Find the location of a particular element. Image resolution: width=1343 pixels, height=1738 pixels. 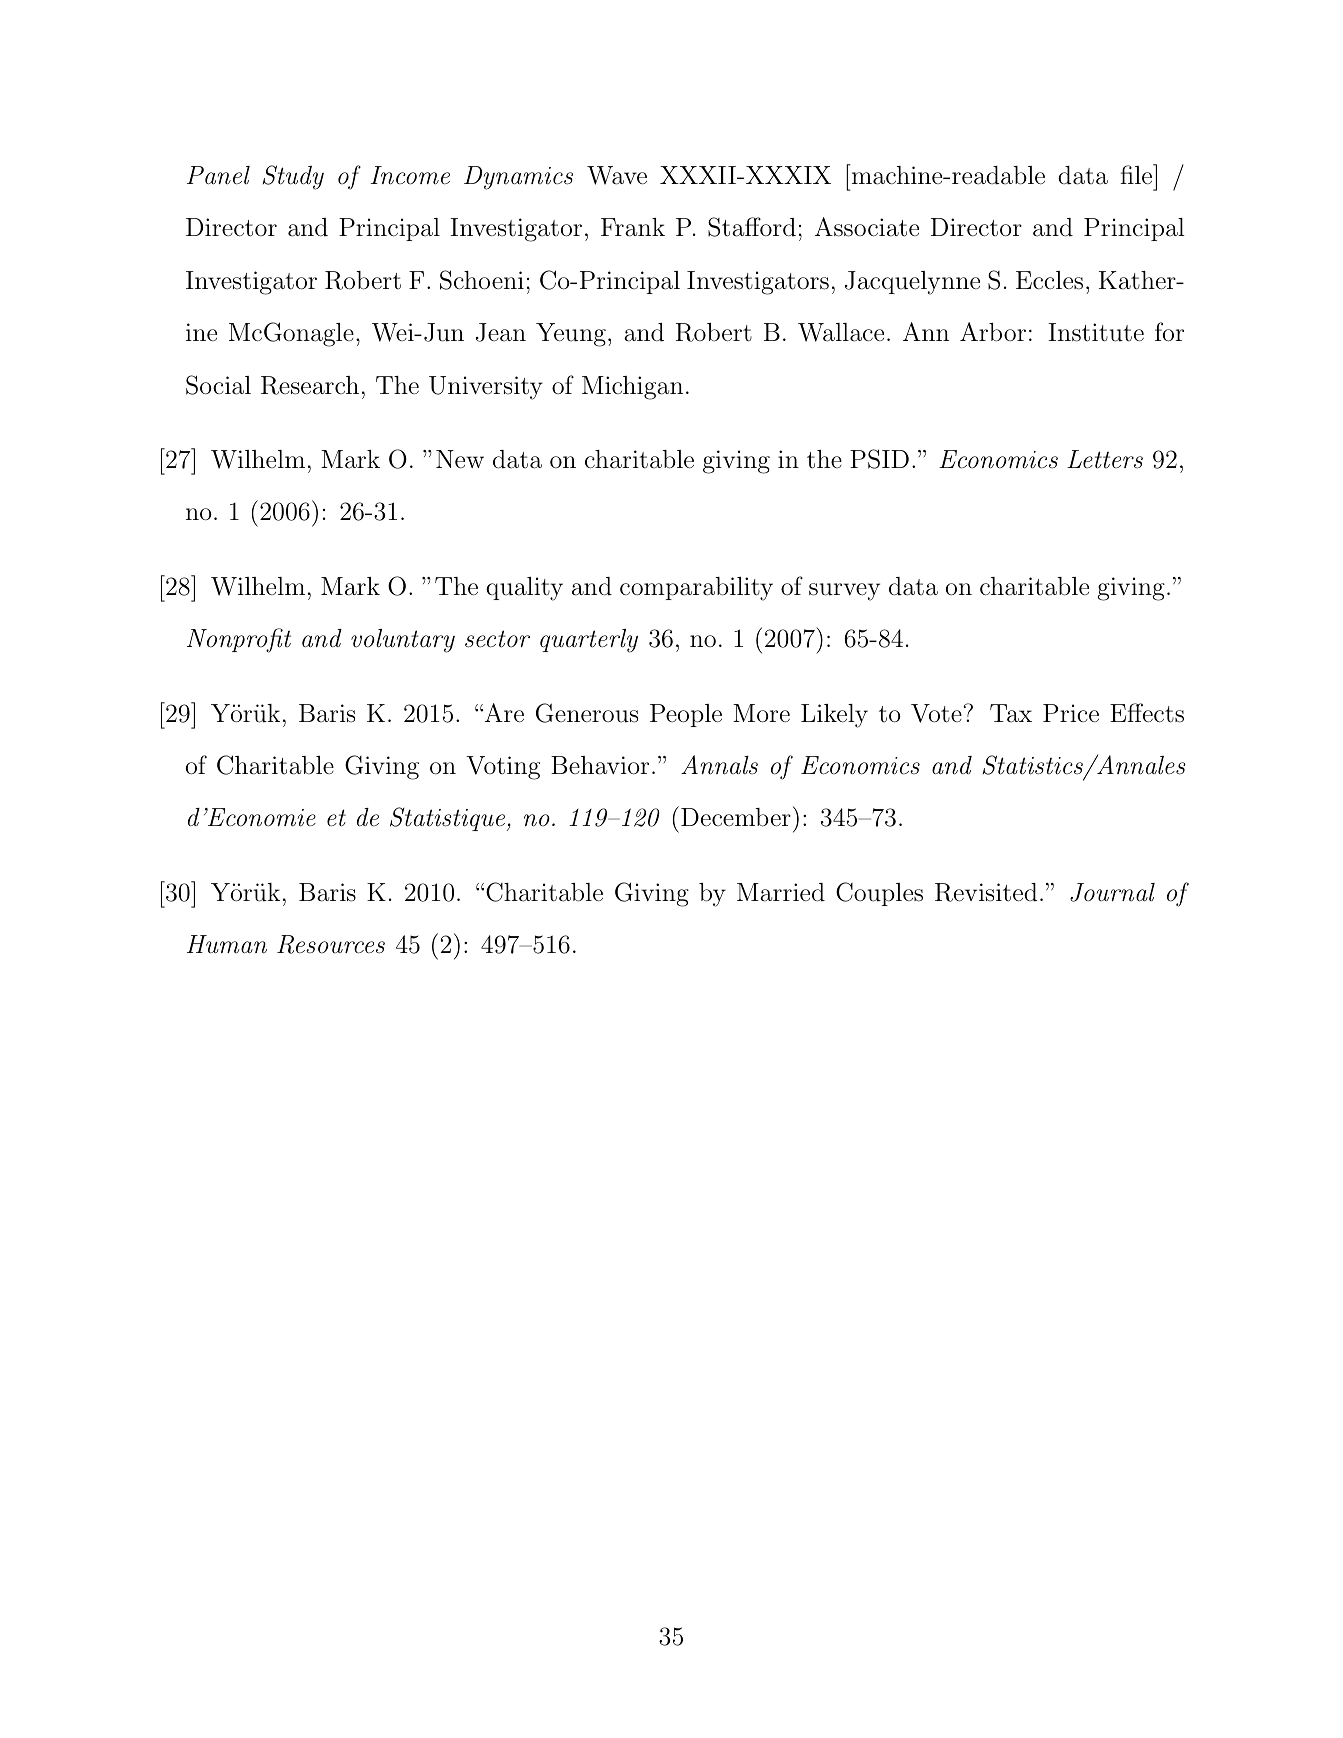

People is located at coordinates (686, 715).
